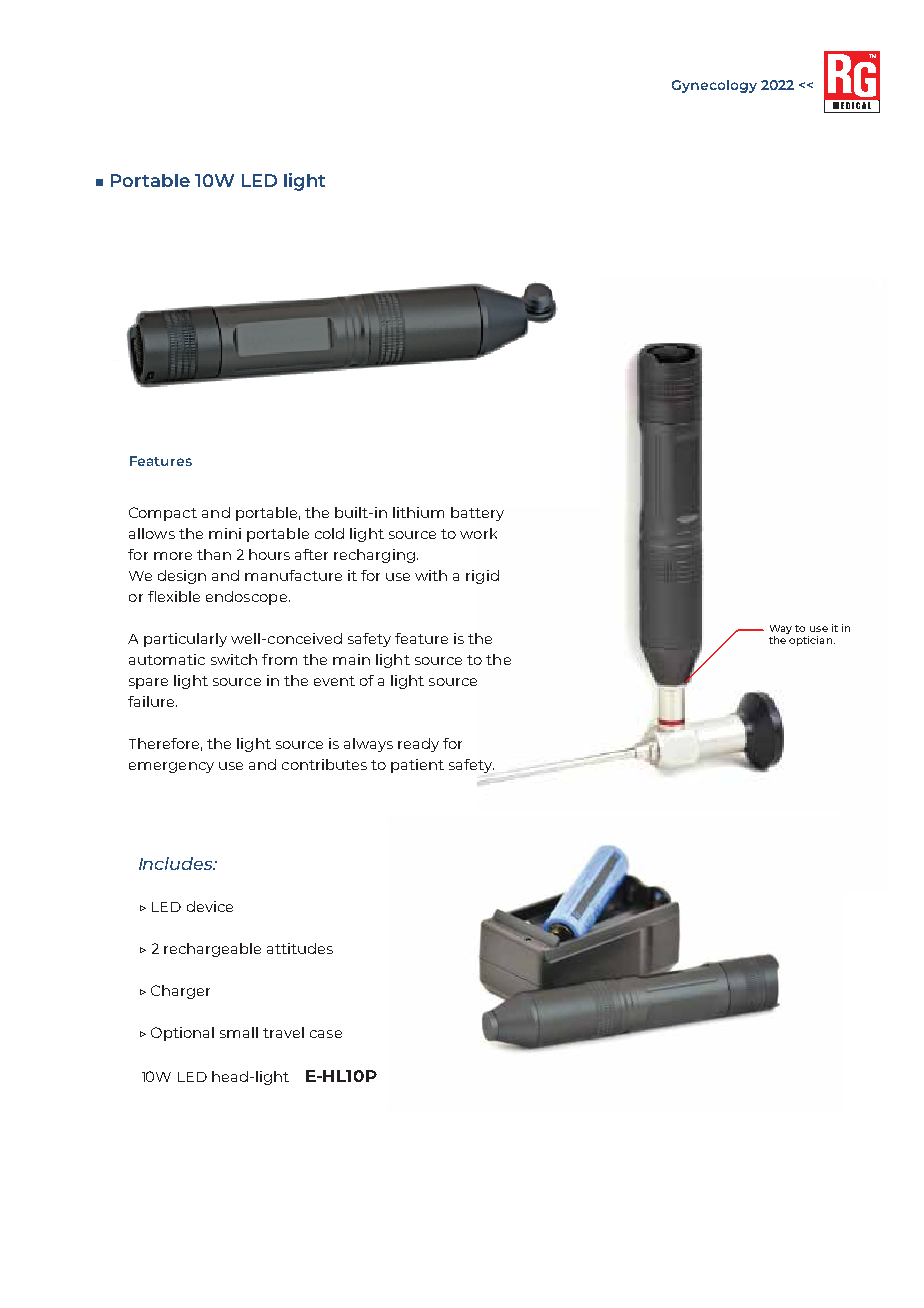 This screenshot has height=1308, width=924. I want to click on work, so click(478, 533).
